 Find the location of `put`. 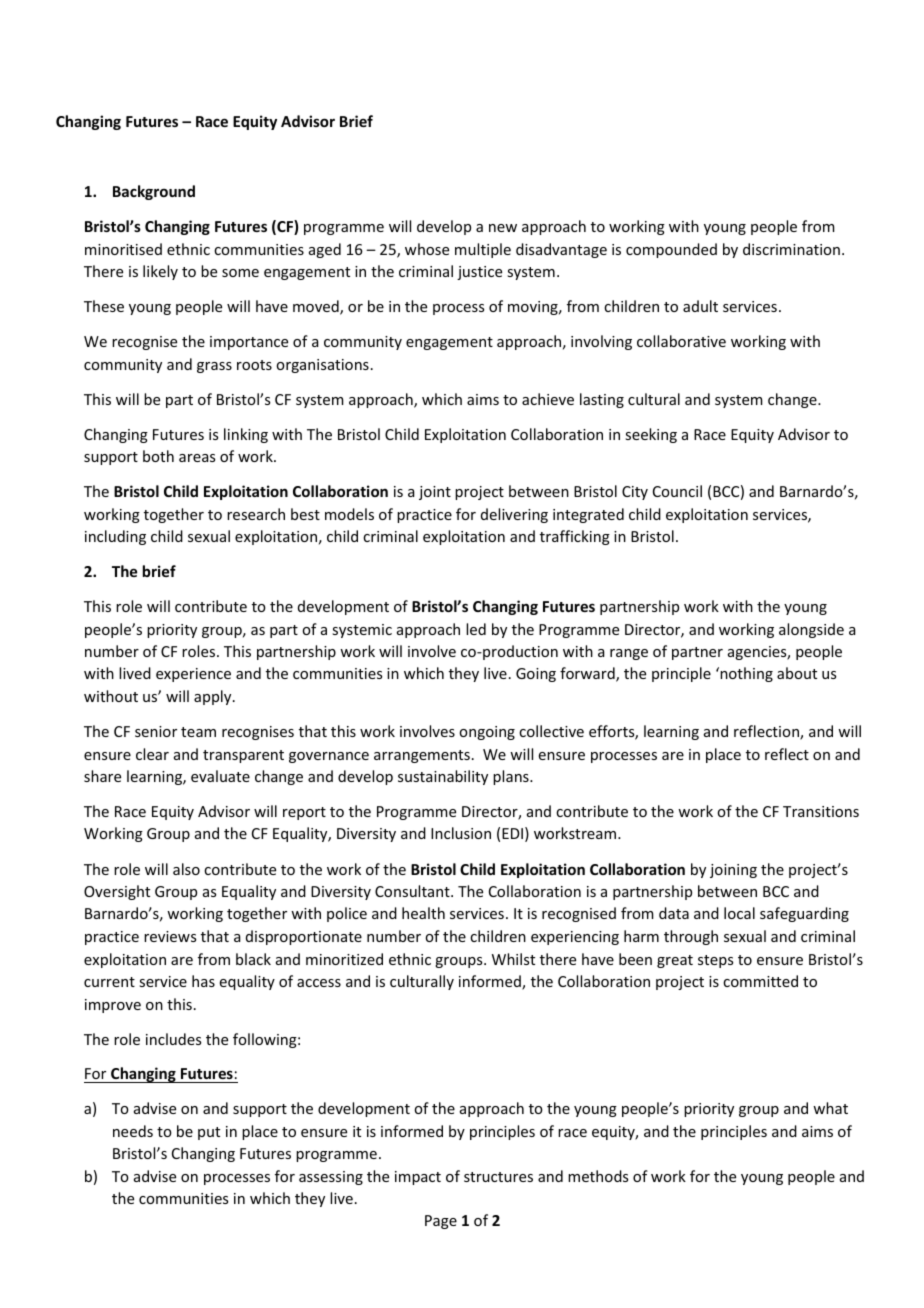

put is located at coordinates (209, 1133).
